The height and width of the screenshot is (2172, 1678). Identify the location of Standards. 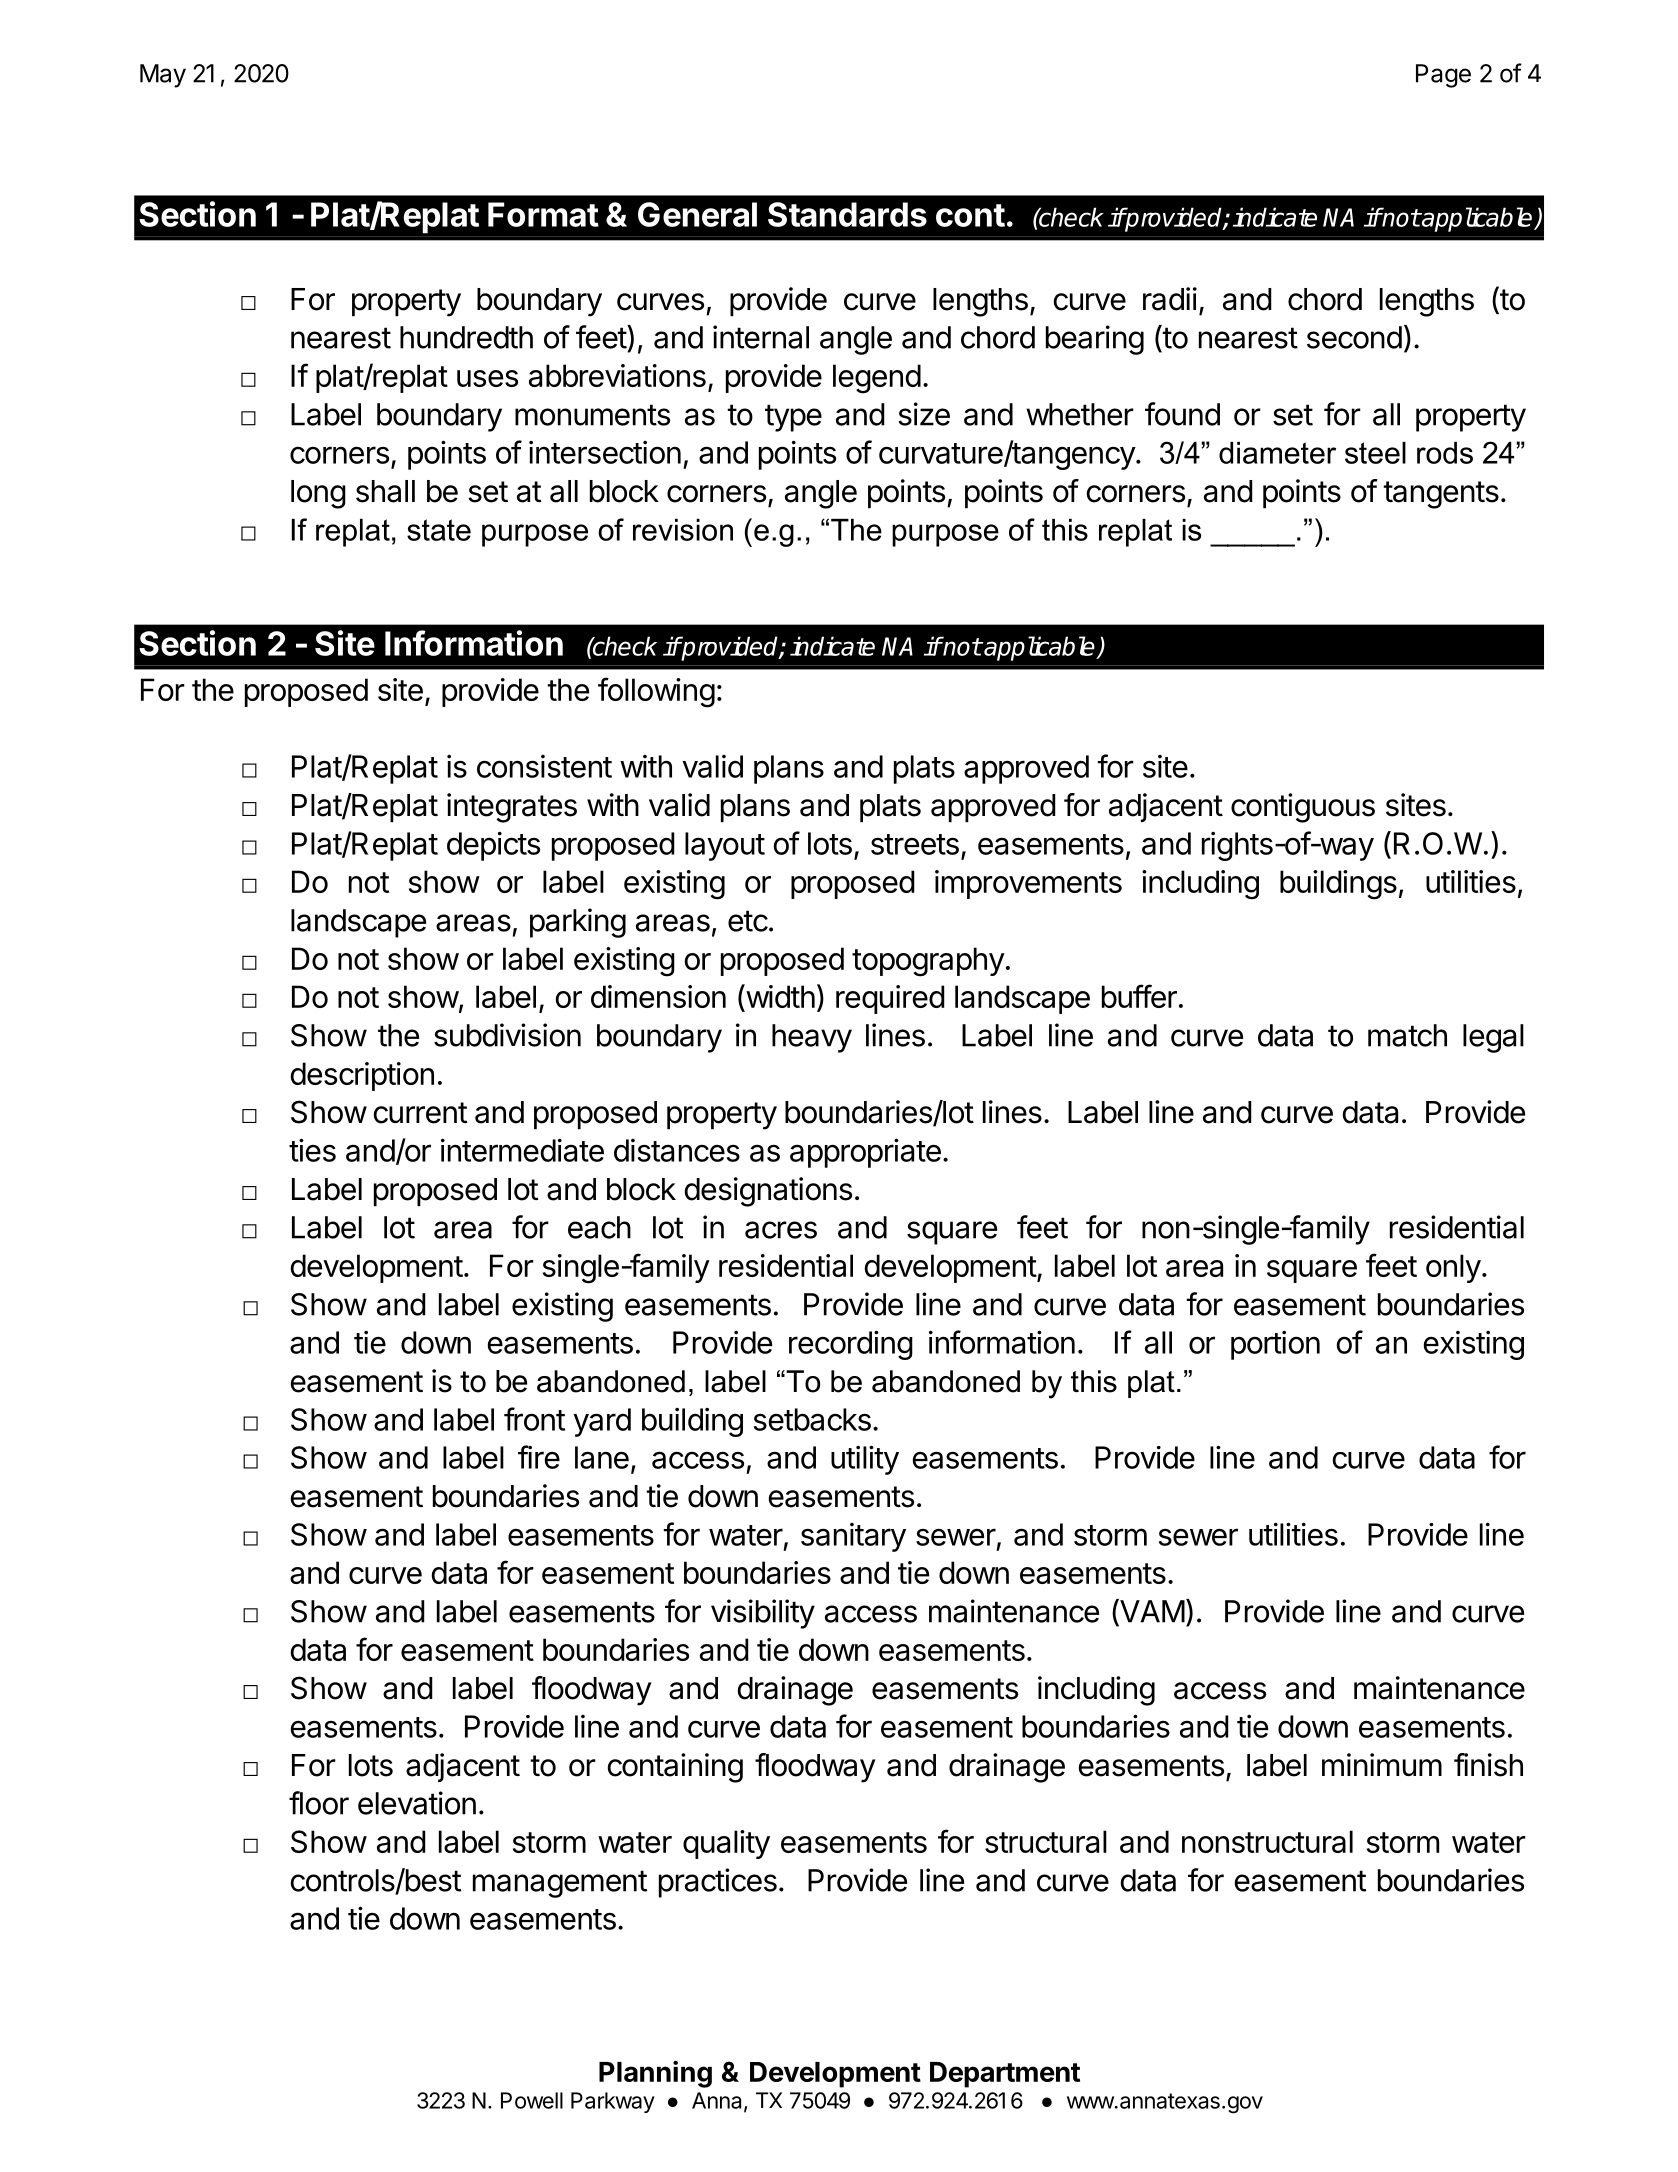
(847, 214).
